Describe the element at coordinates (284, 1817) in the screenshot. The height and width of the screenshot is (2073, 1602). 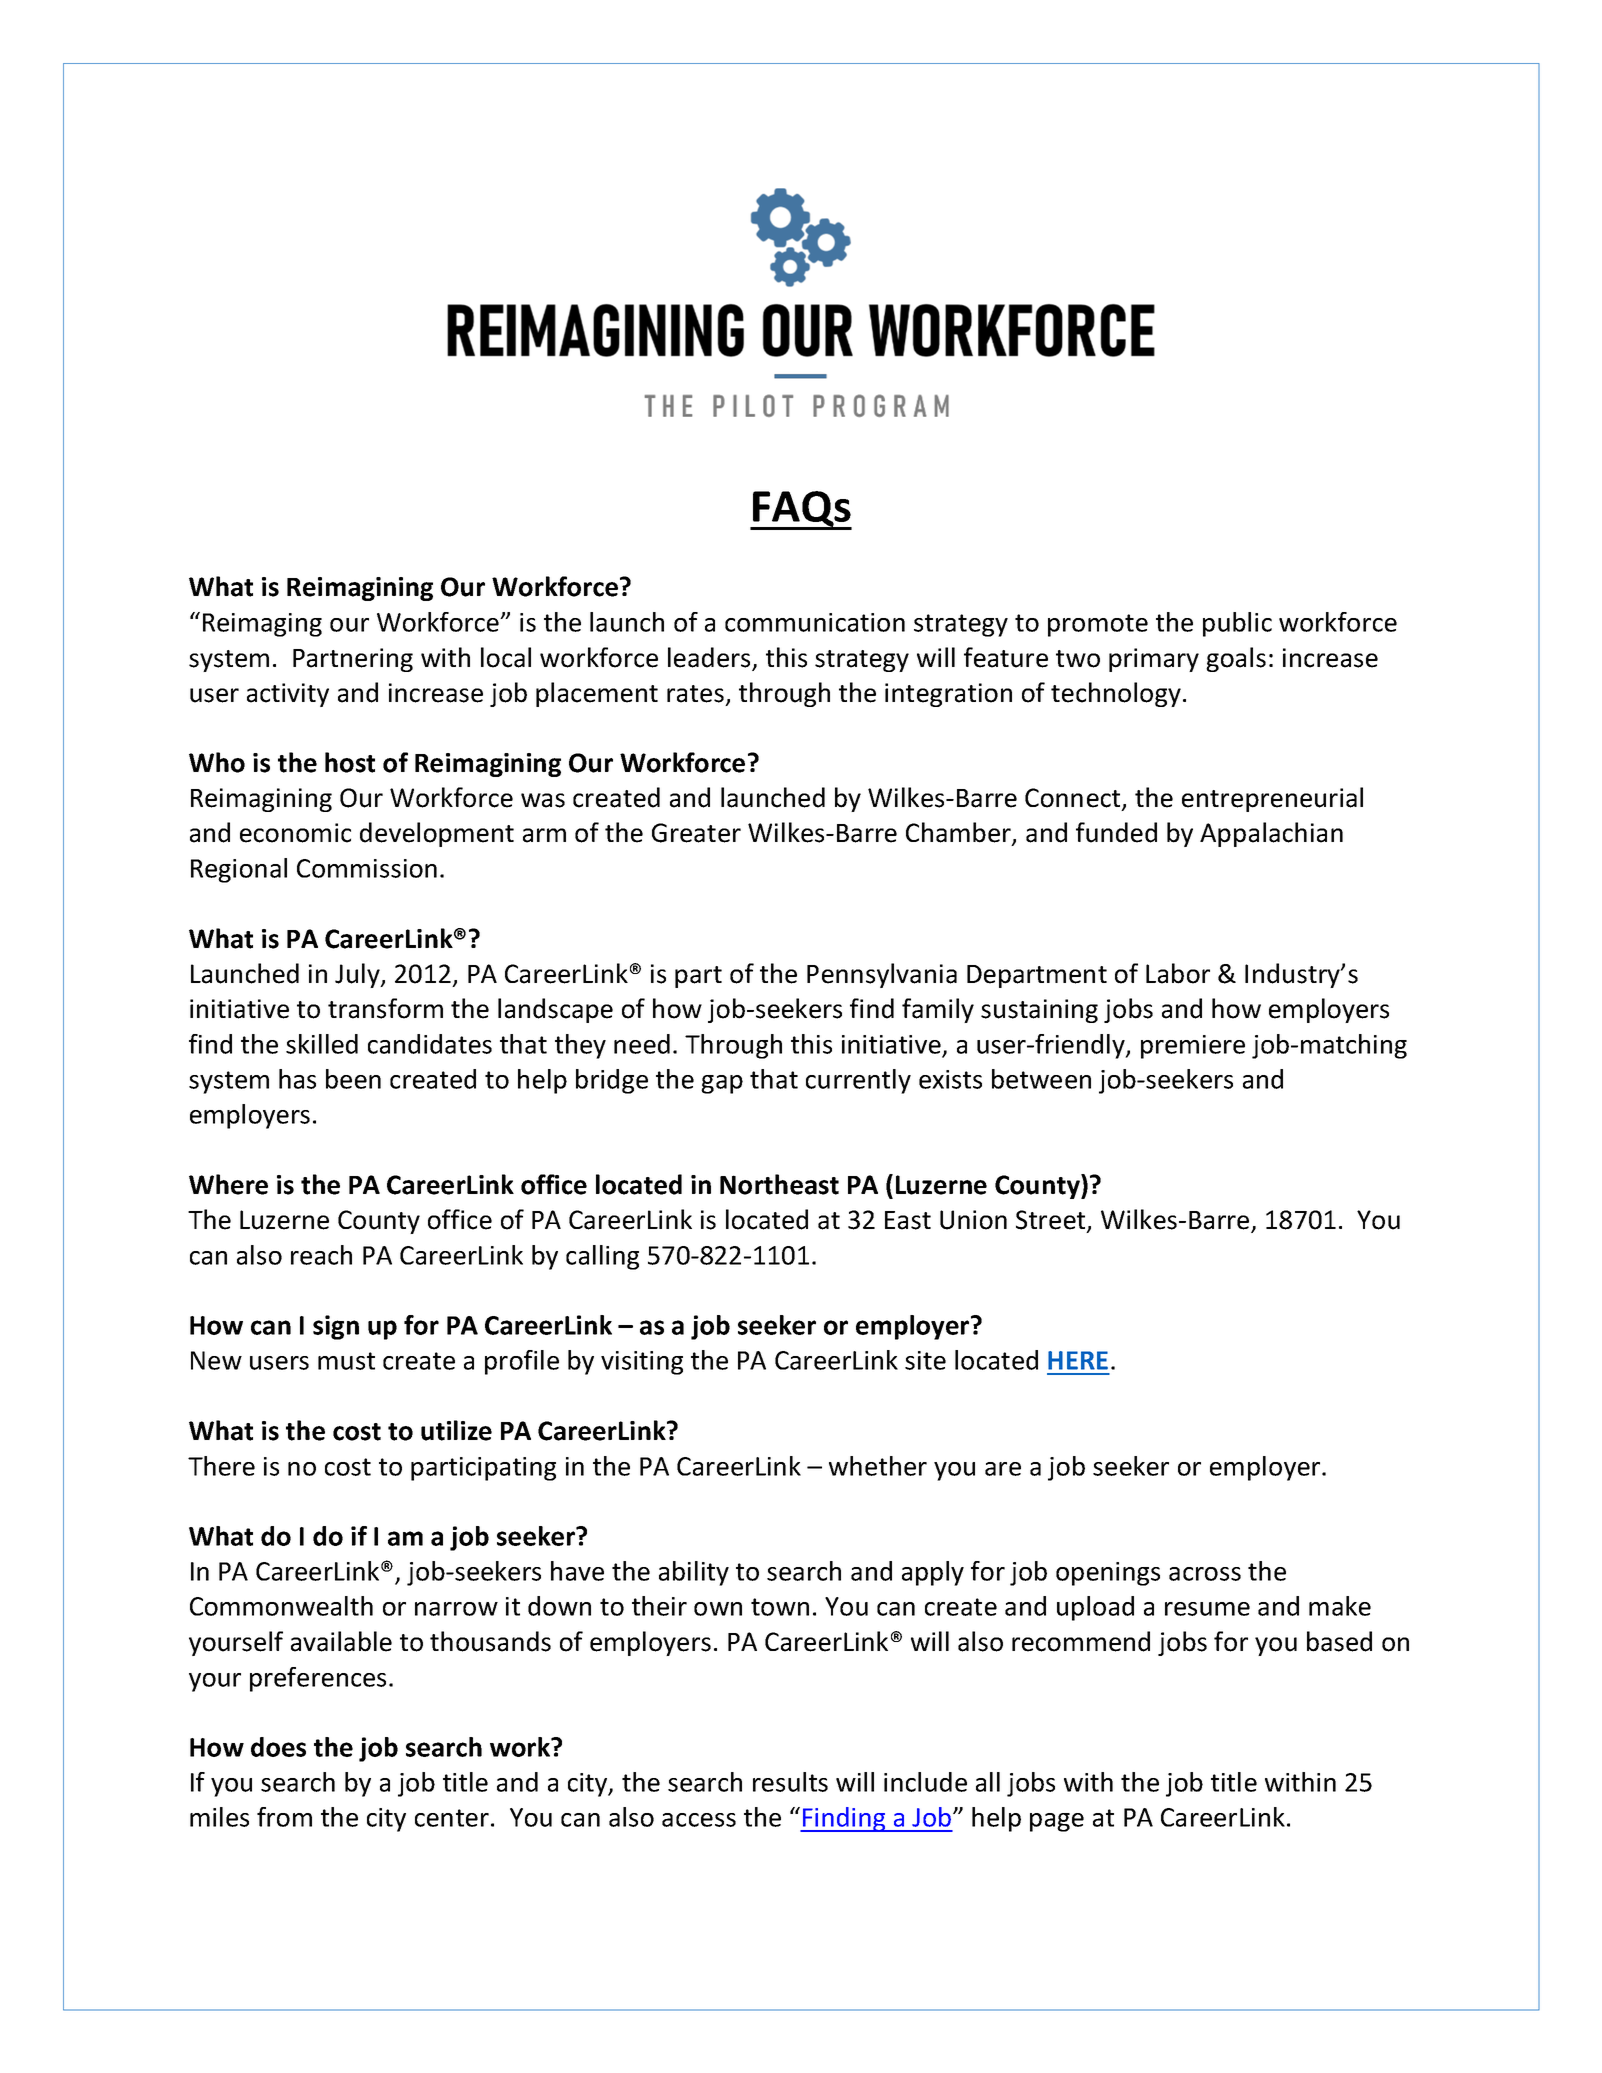
I see `from` at that location.
